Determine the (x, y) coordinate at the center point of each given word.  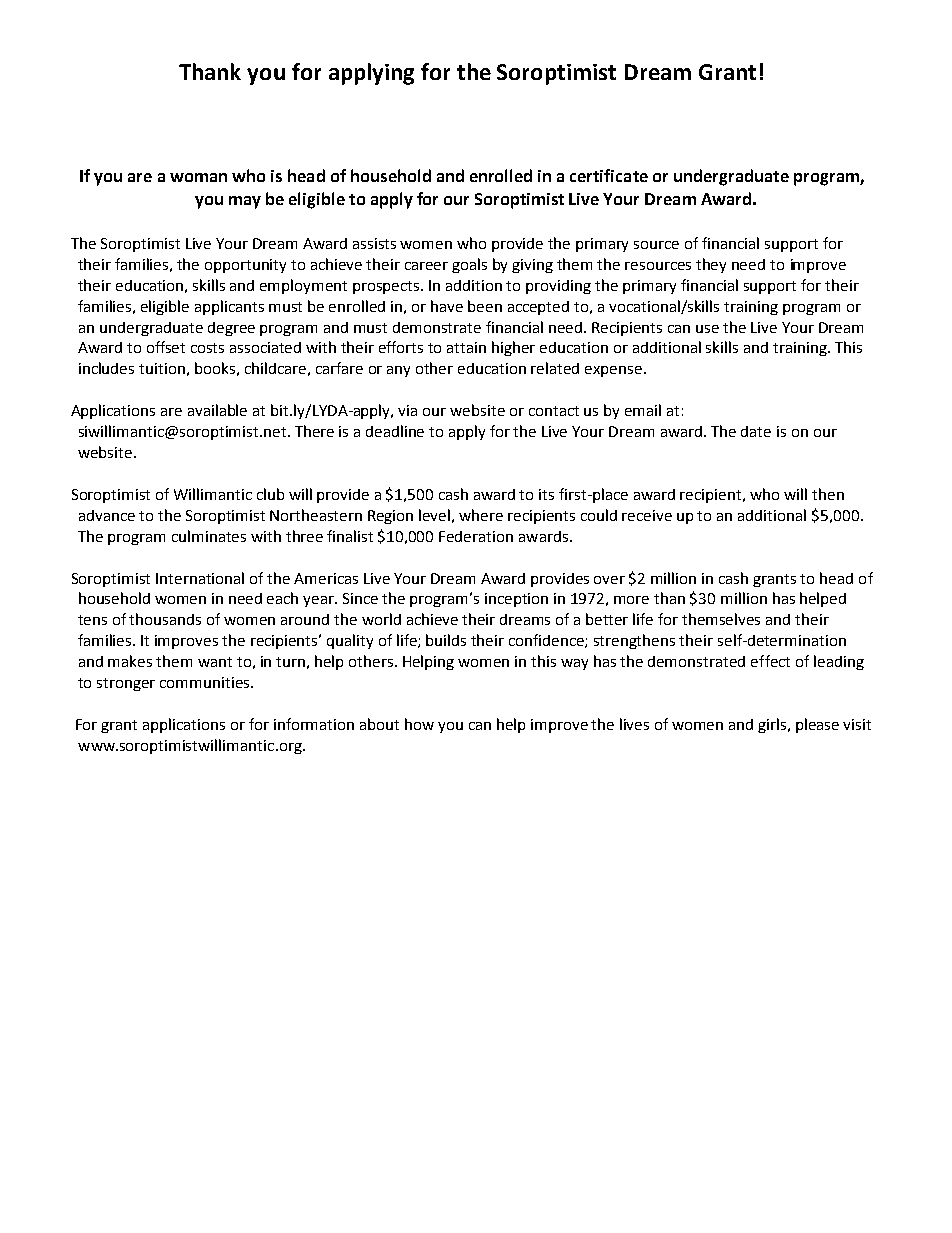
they (711, 265)
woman (198, 177)
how (419, 724)
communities (206, 682)
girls (773, 725)
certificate (609, 175)
